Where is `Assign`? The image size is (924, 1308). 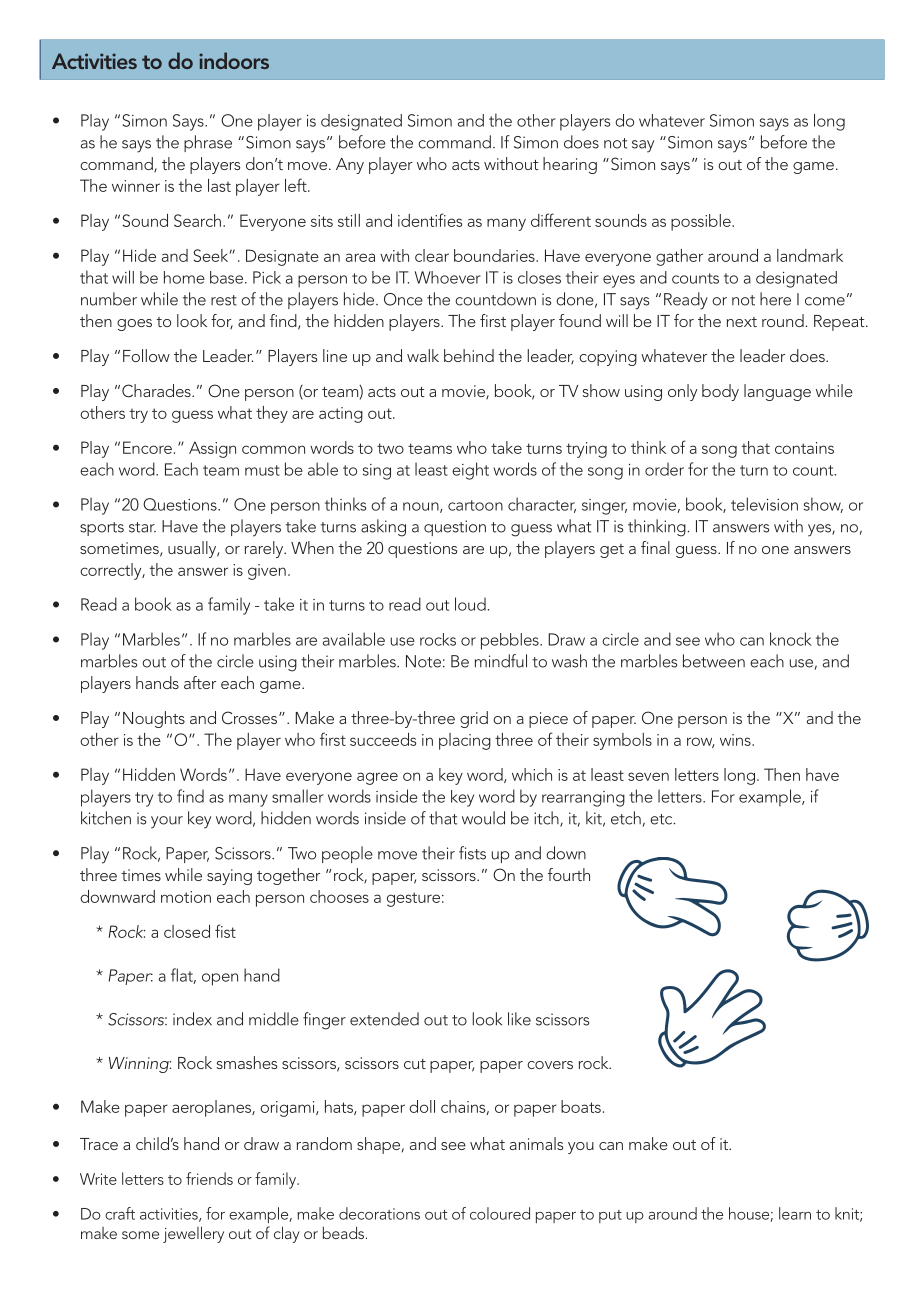
Assign is located at coordinates (212, 449).
